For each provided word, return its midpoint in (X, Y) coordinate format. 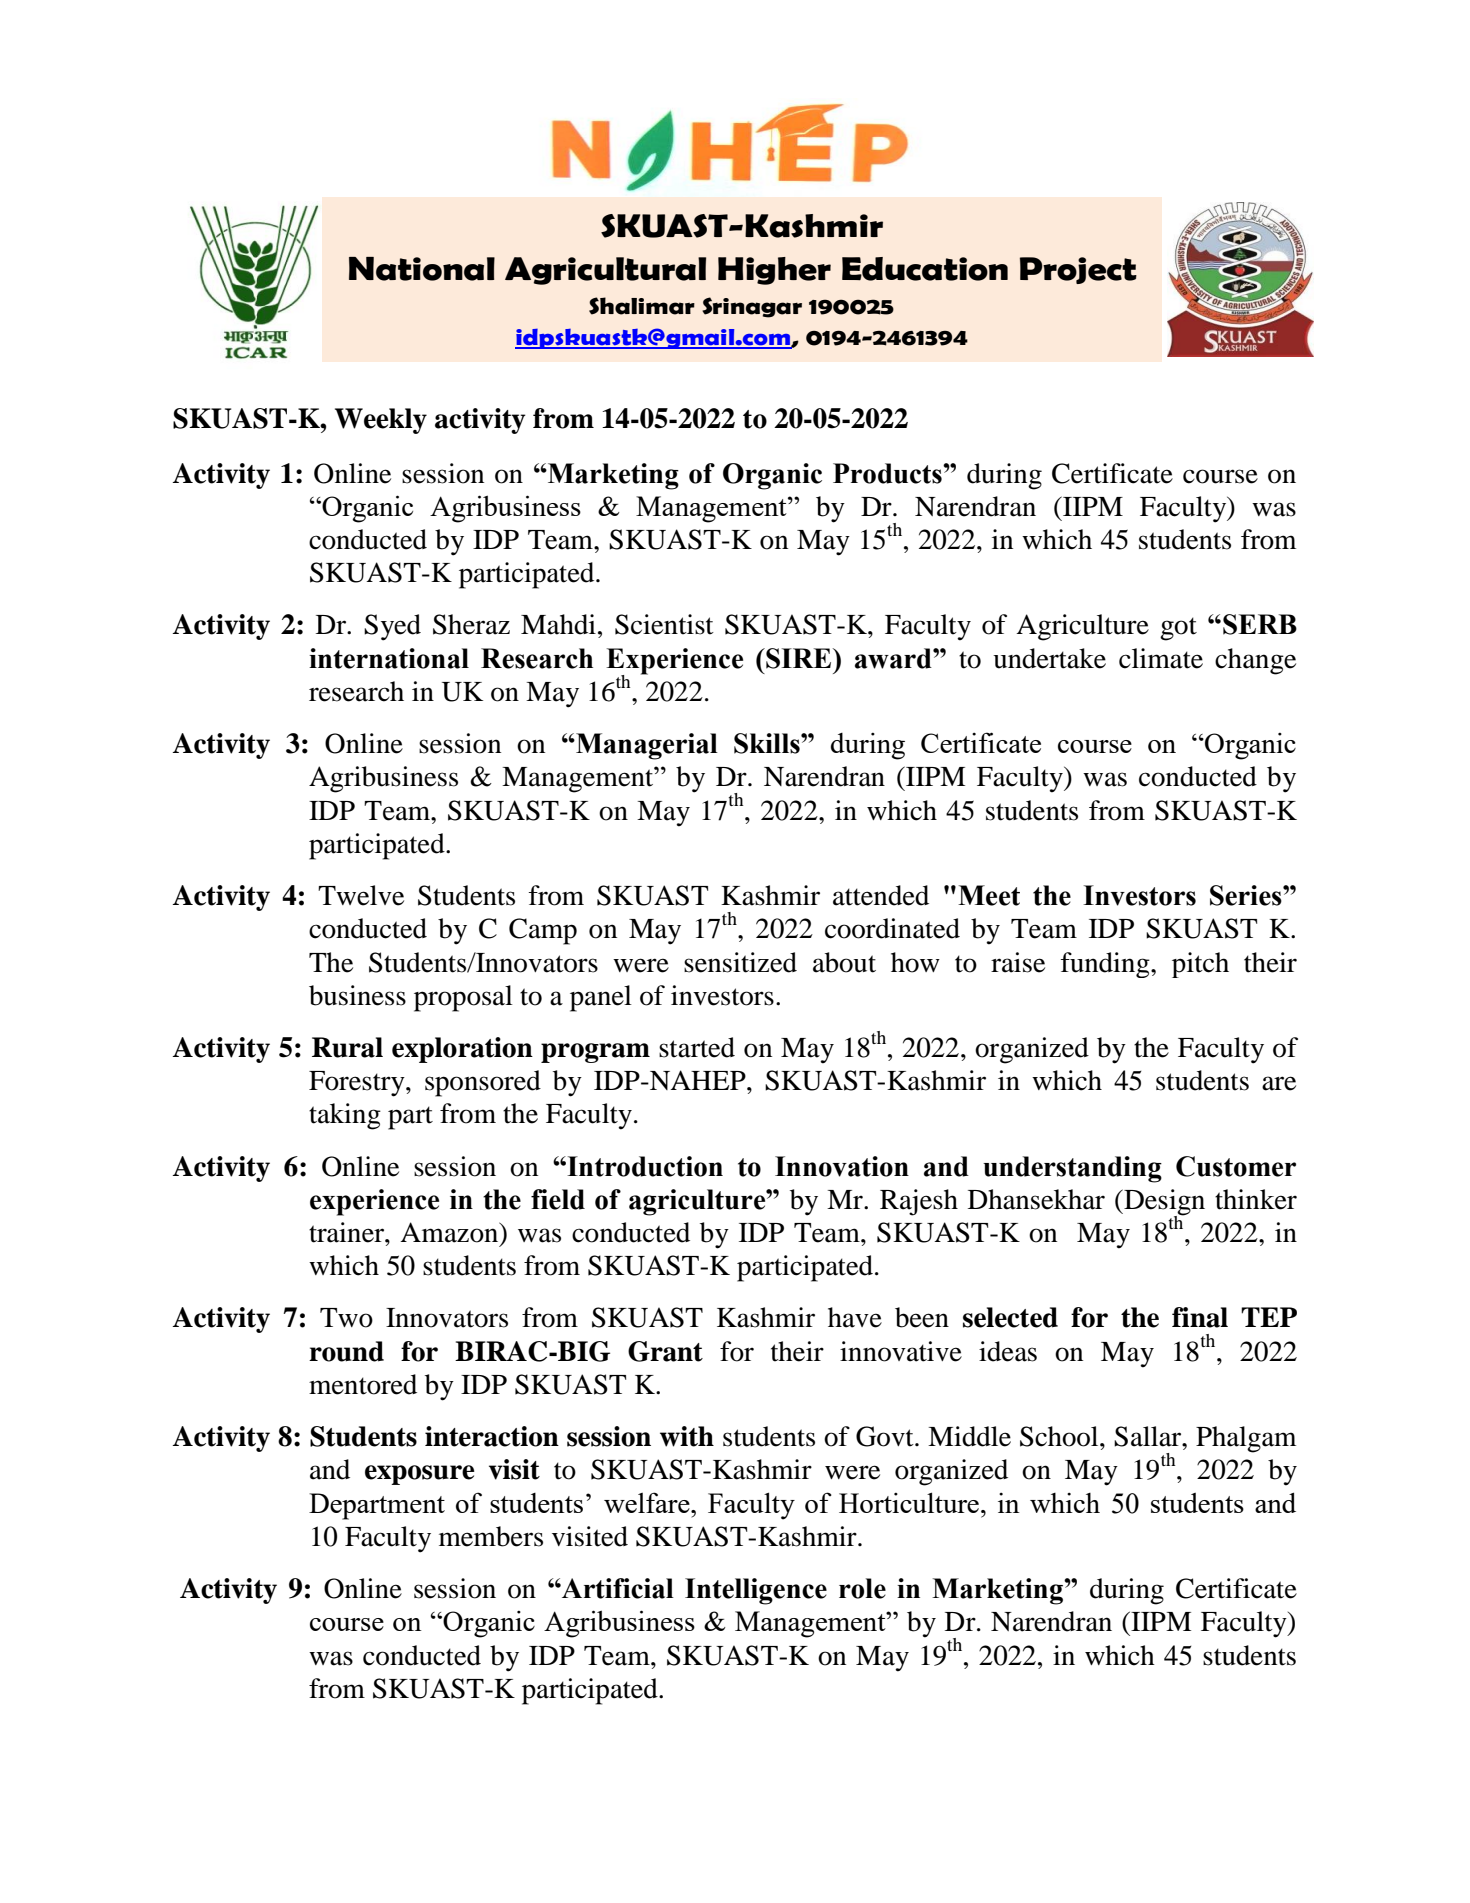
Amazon (450, 1232)
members (491, 1536)
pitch (1200, 965)
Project (1078, 270)
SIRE (799, 658)
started (697, 1047)
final (1200, 1317)
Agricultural (605, 271)
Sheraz (471, 624)
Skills (768, 743)
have (855, 1317)
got (1178, 629)
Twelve (361, 895)
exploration (462, 1050)
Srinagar (752, 307)
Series (1247, 895)
